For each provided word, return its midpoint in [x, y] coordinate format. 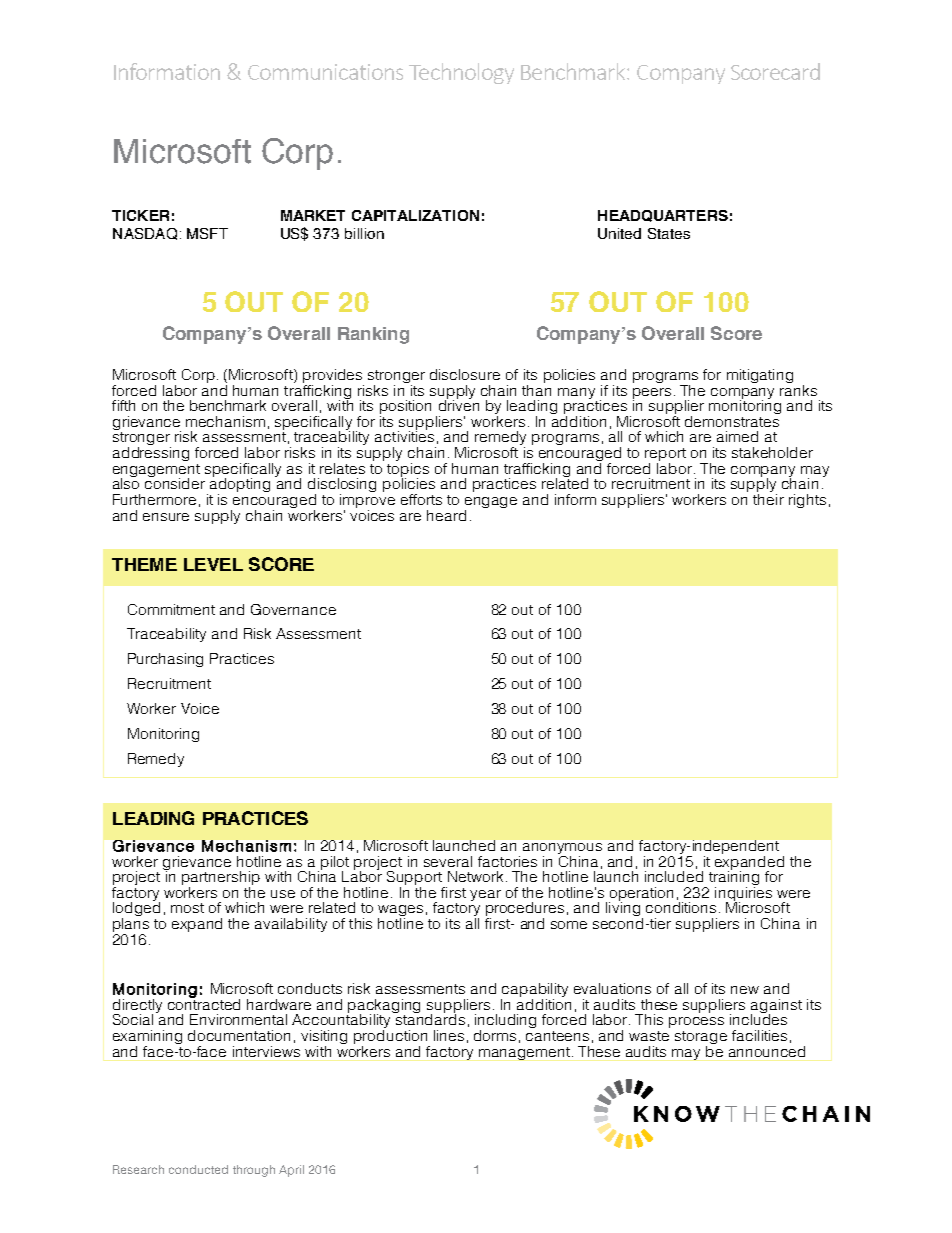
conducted [198, 1169]
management [526, 1053]
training [734, 878]
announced [767, 1051]
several [448, 861]
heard [446, 515]
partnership [221, 879]
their [768, 498]
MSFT [207, 233]
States [669, 233]
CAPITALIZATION [415, 215]
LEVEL [213, 564]
